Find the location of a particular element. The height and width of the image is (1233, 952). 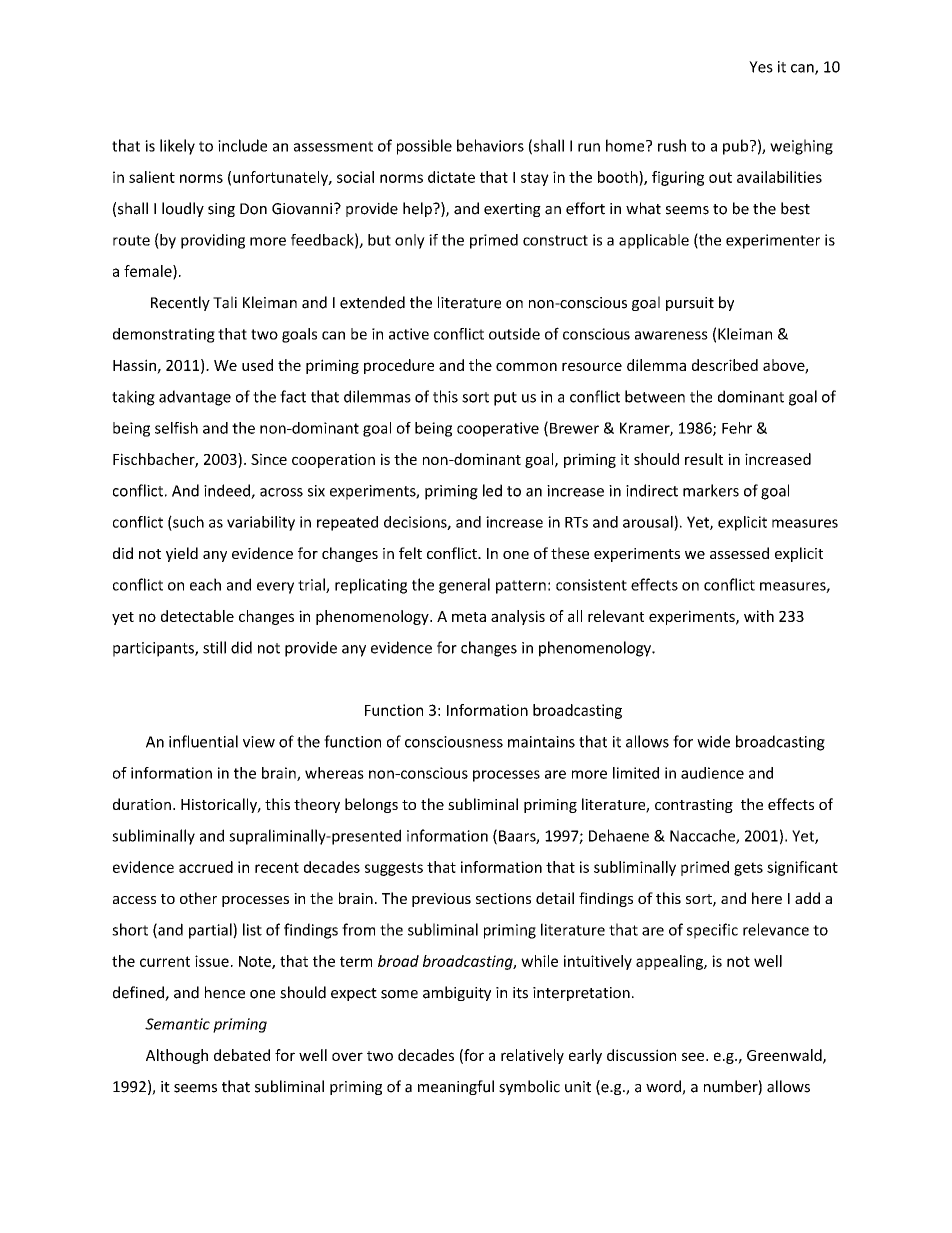

include is located at coordinates (242, 145).
